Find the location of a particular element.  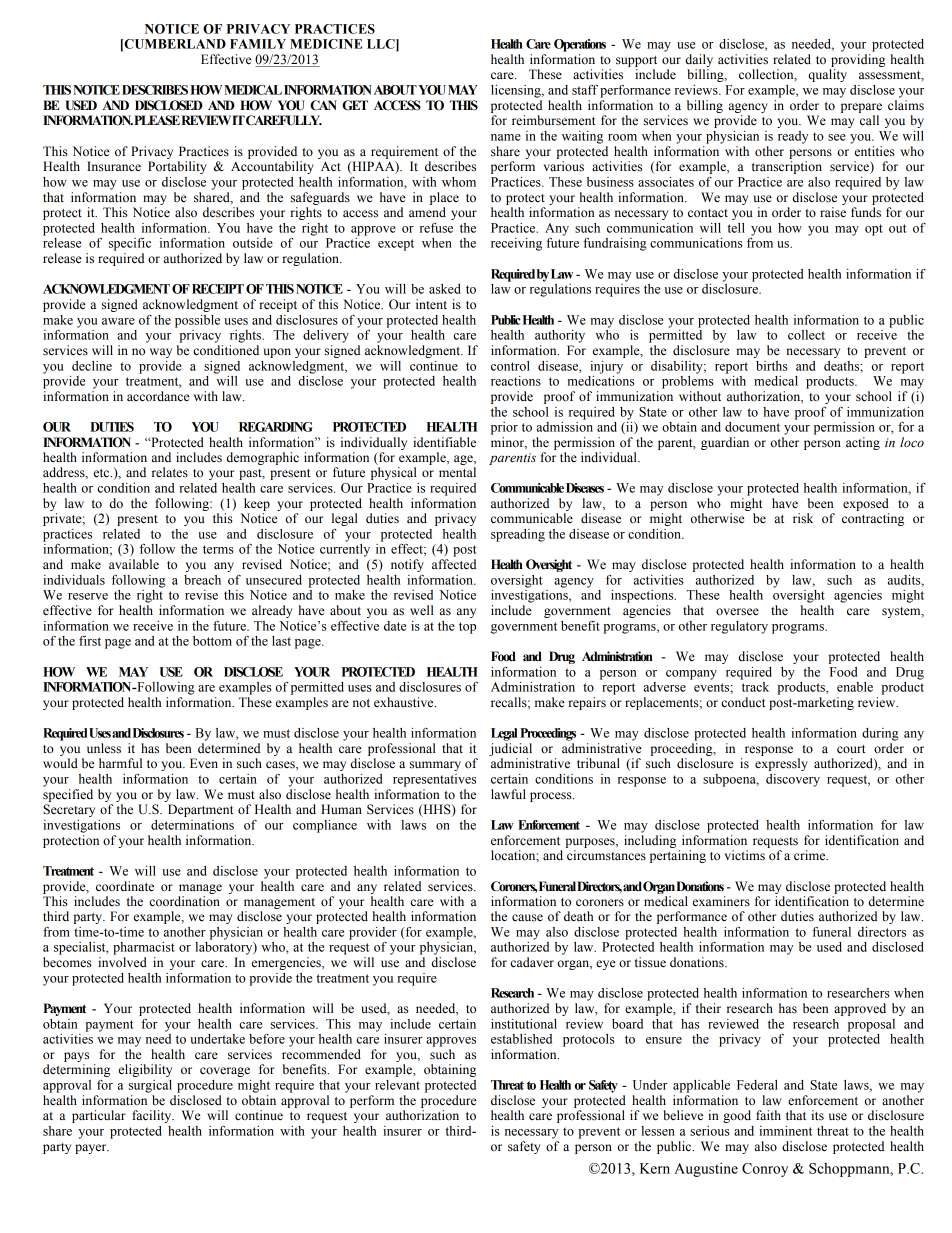

facility is located at coordinates (153, 1116).
